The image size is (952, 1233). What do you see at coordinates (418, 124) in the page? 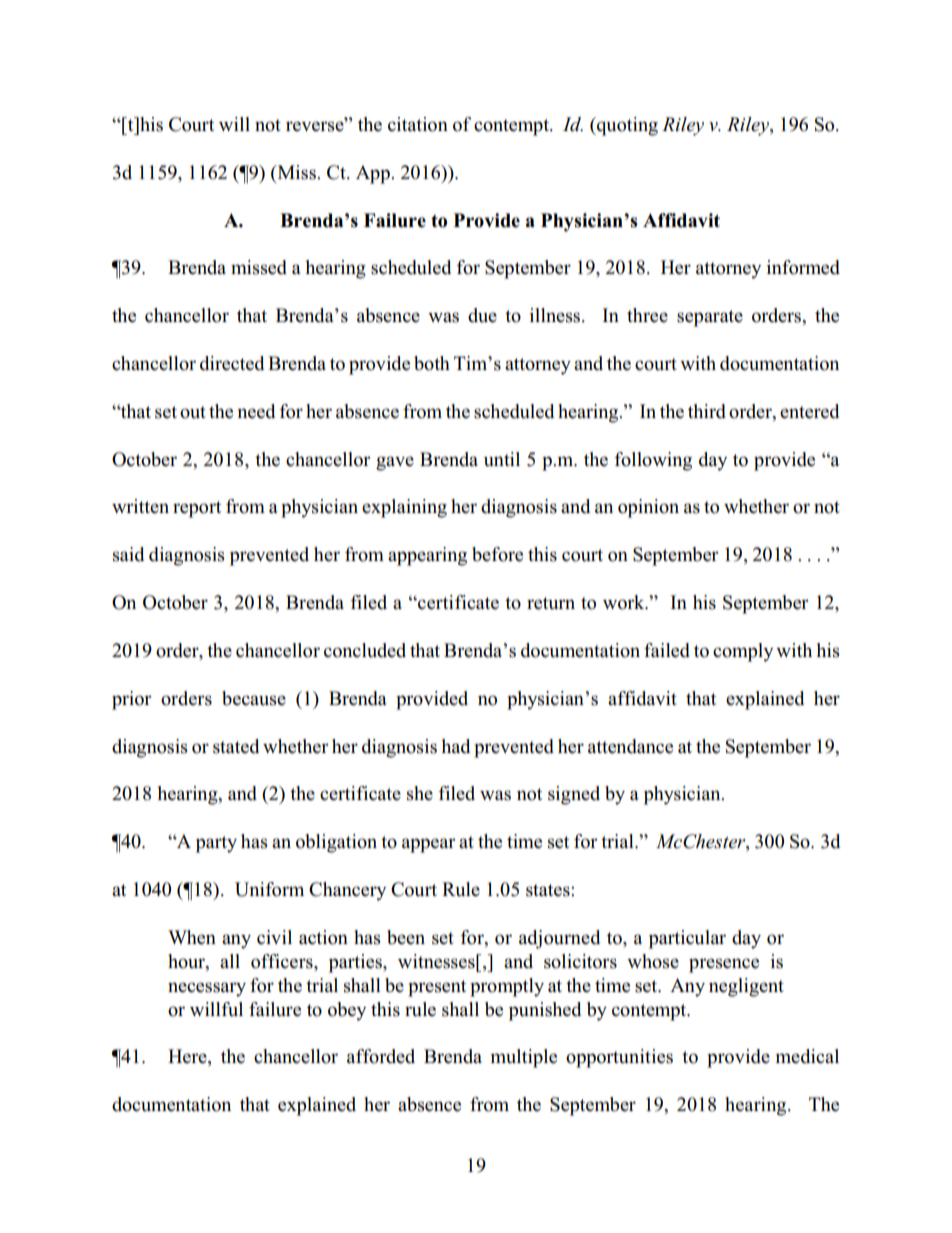
I see `citation` at bounding box center [418, 124].
